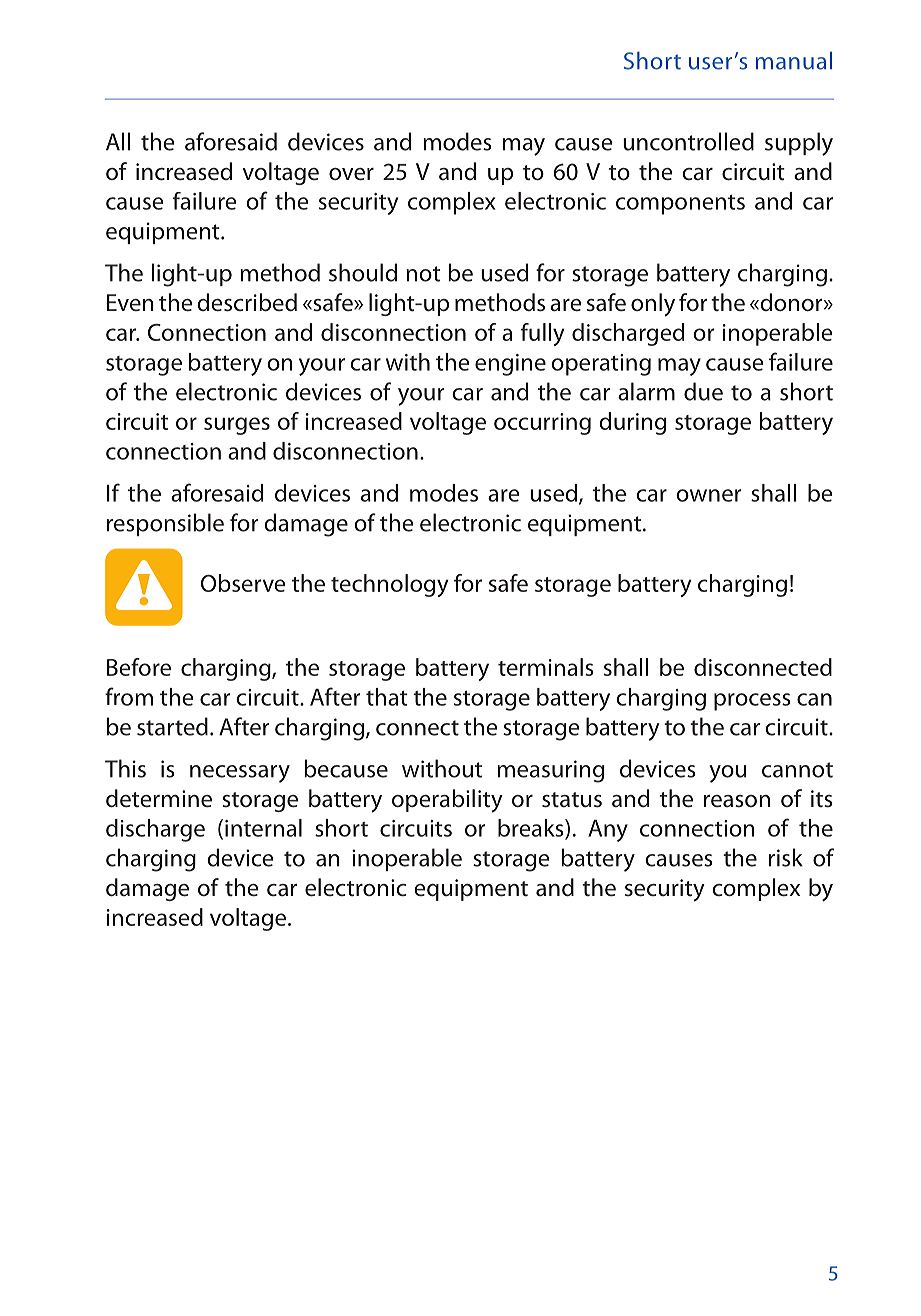 The image size is (921, 1316). What do you see at coordinates (708, 495) in the page?
I see `owner` at bounding box center [708, 495].
